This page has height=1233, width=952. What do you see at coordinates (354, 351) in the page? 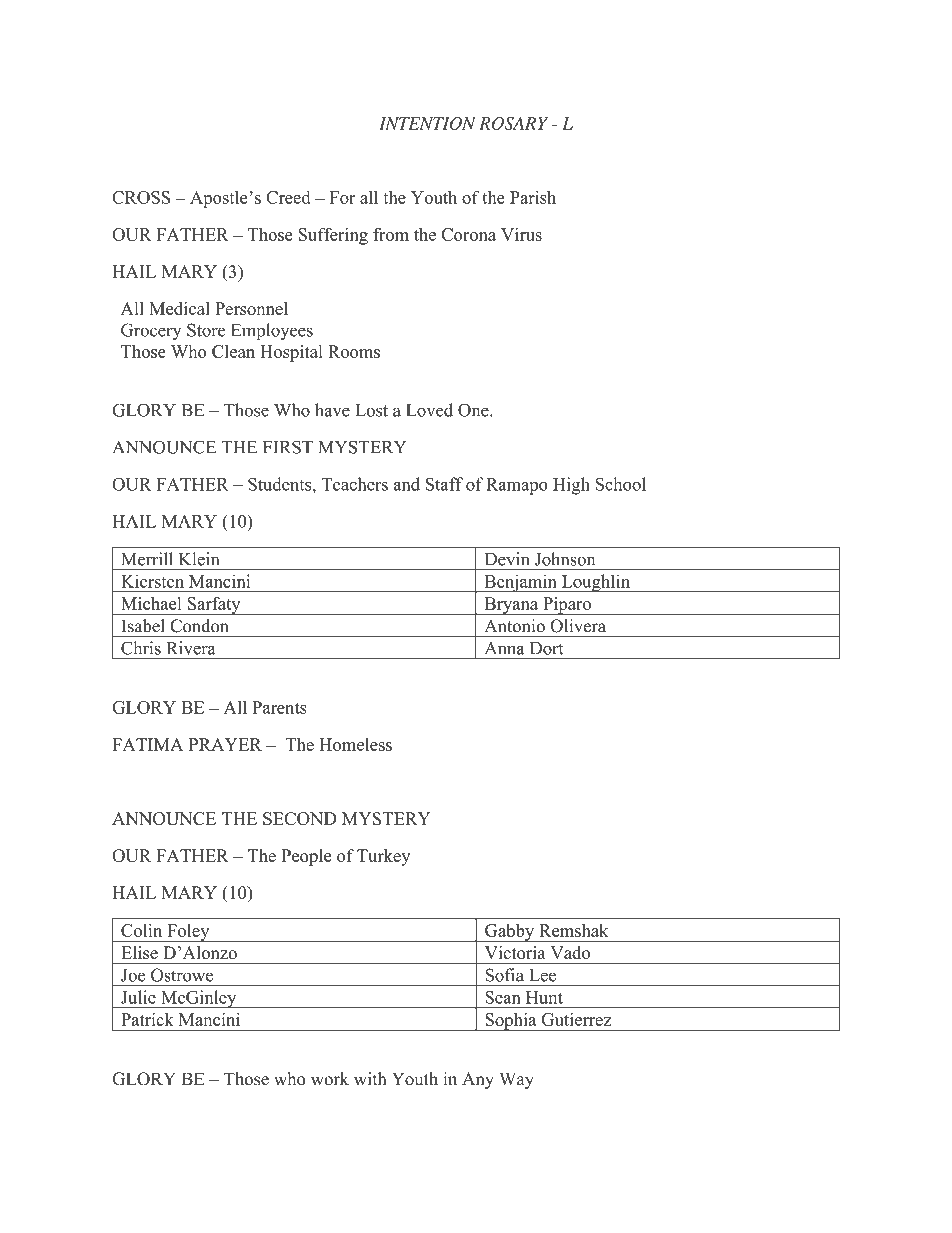
I see `Rooms` at bounding box center [354, 351].
